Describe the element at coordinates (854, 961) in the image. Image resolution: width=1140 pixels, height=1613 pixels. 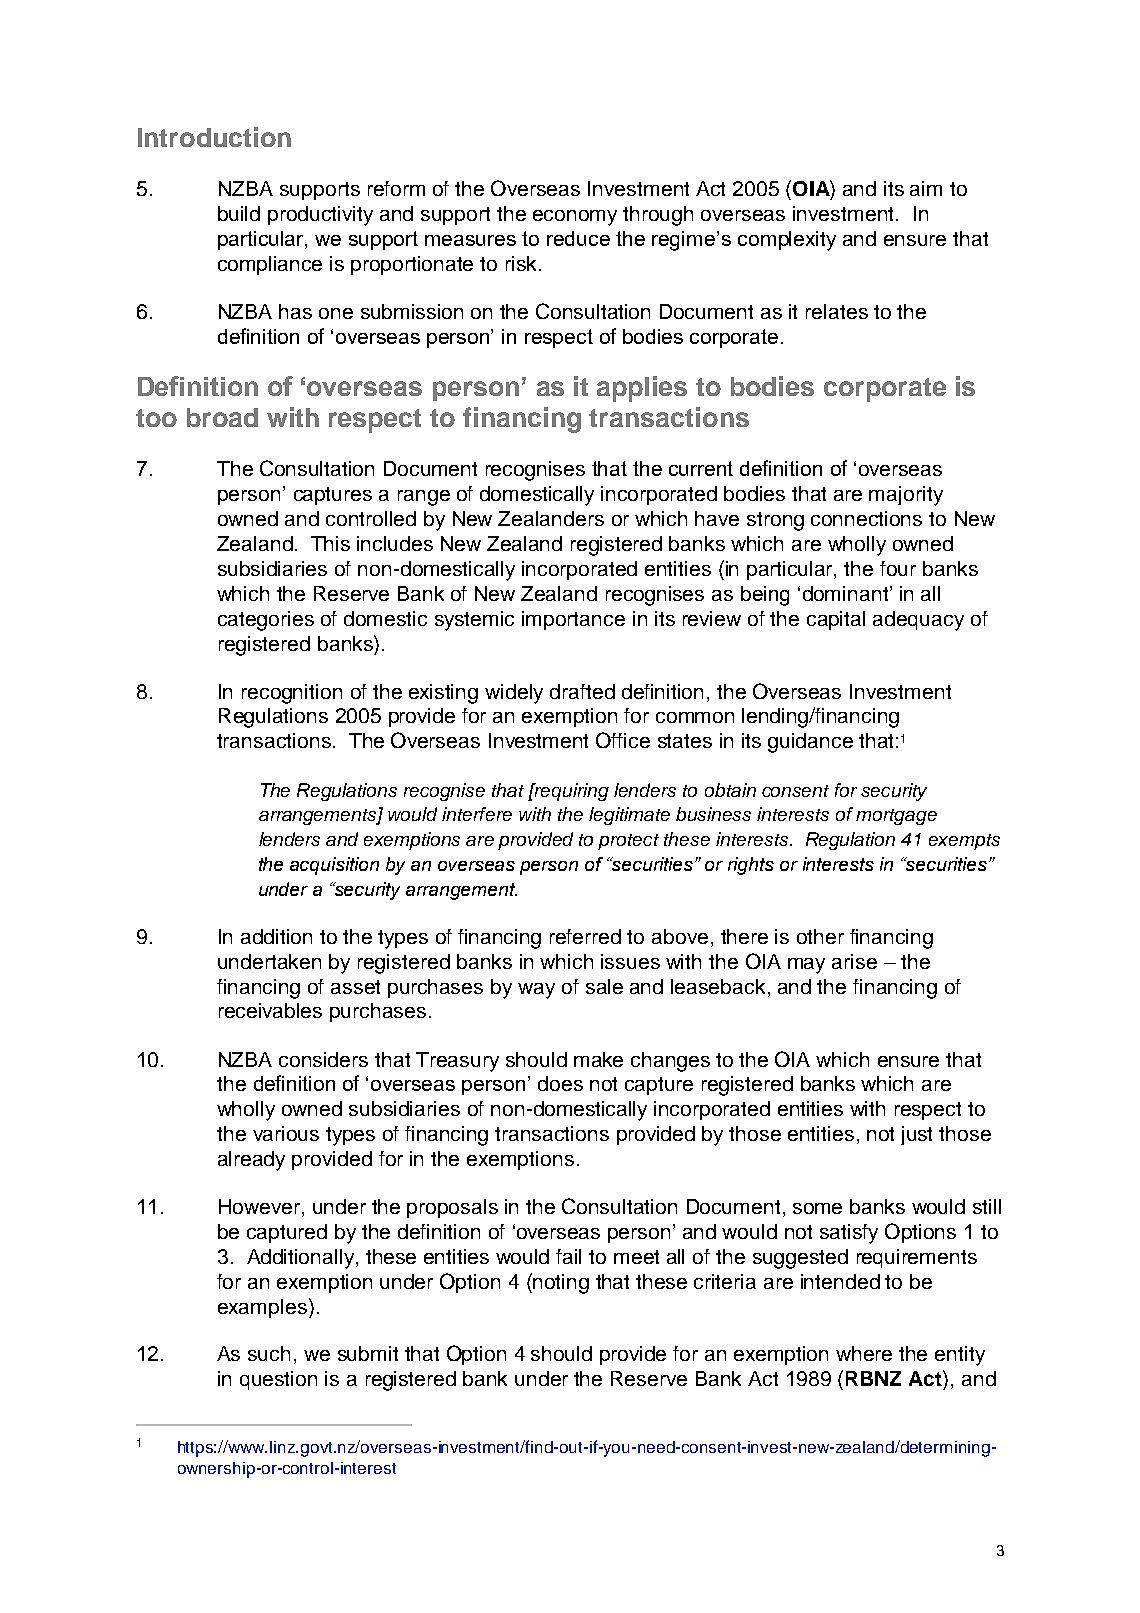
I see `arise` at that location.
